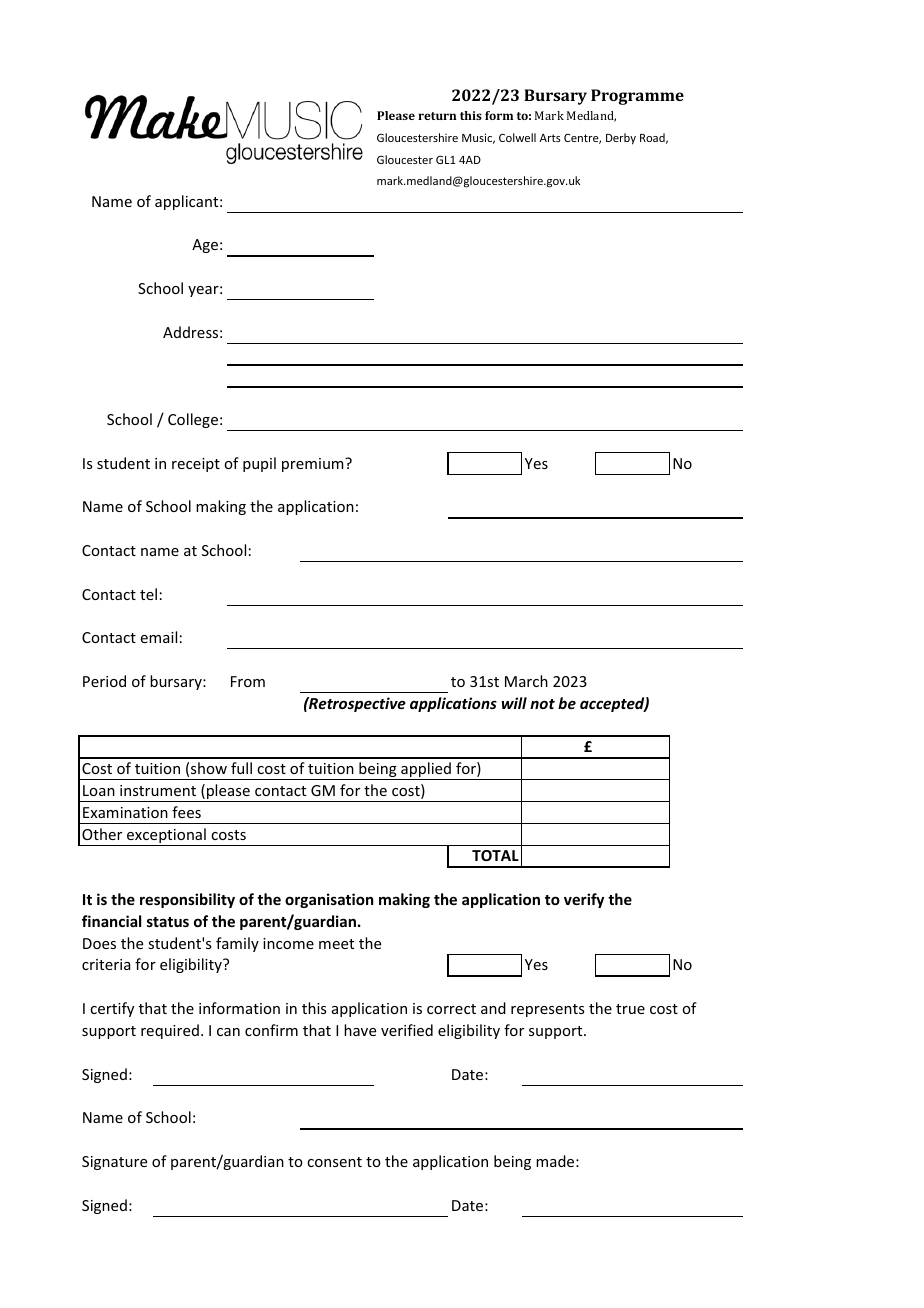 Image resolution: width=924 pixels, height=1308 pixels. What do you see at coordinates (550, 138) in the page?
I see `Arts` at bounding box center [550, 138].
